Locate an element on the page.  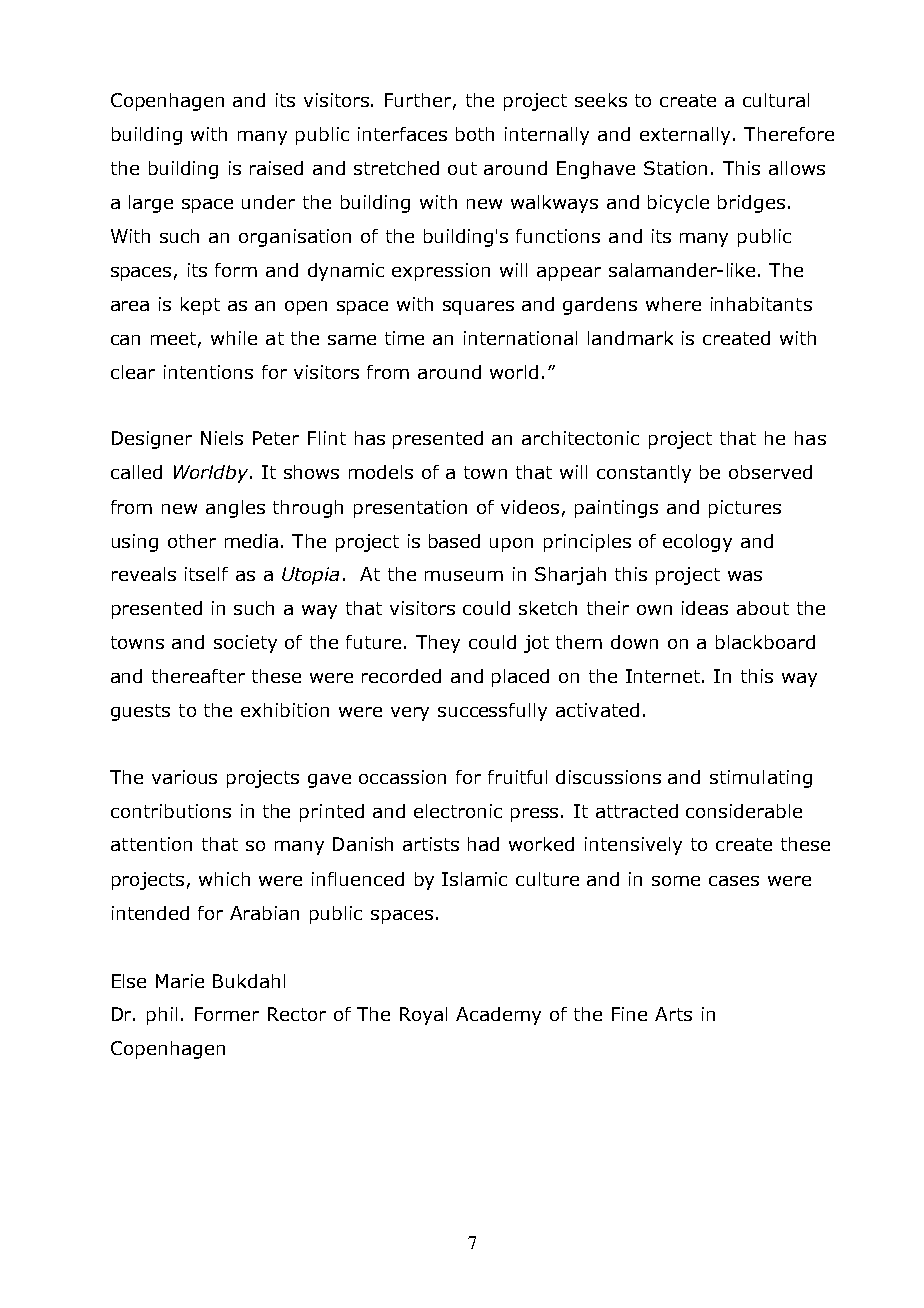
Academy is located at coordinates (498, 1016).
